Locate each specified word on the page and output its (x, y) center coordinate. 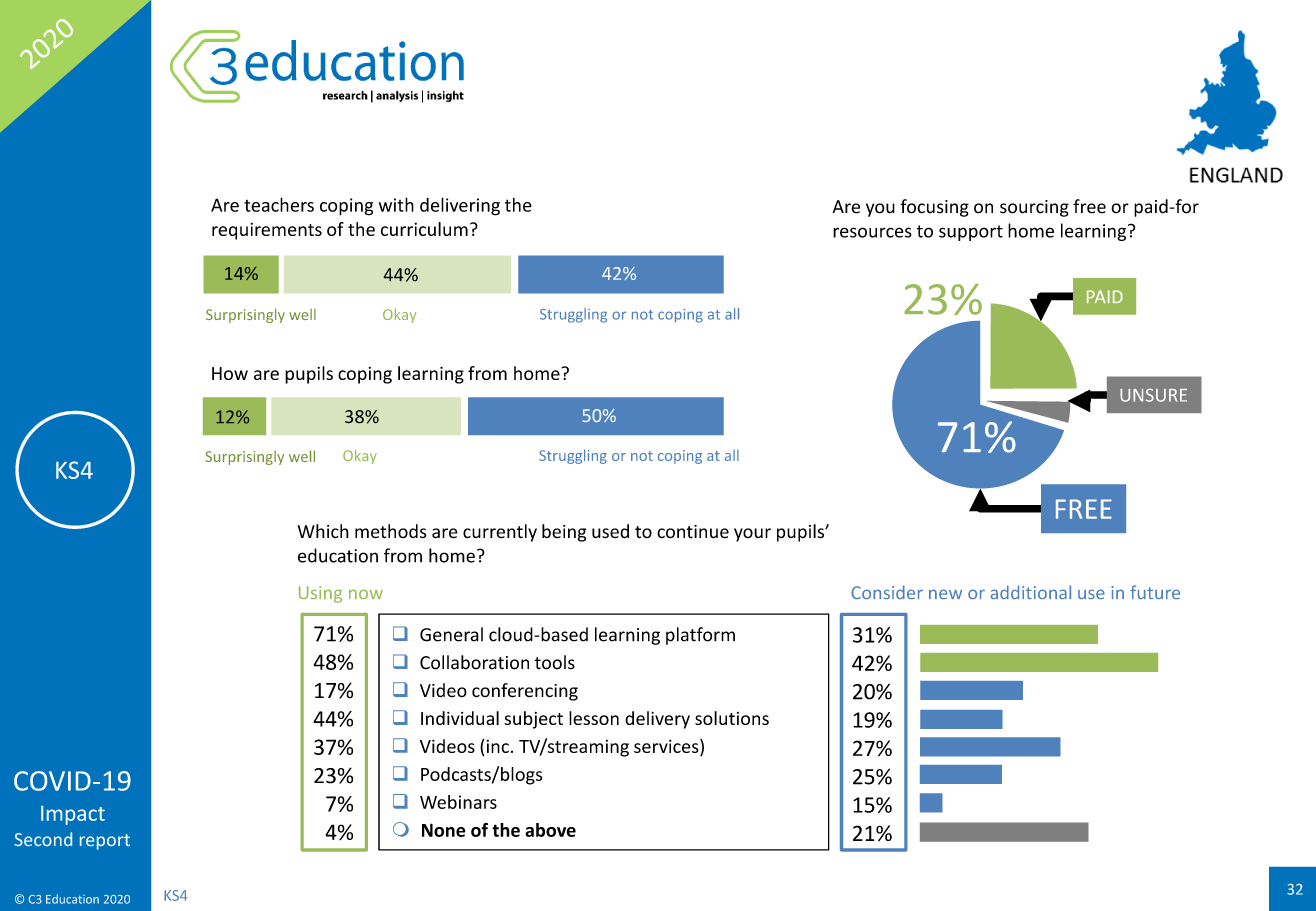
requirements (267, 231)
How (230, 373)
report (105, 842)
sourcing (1034, 208)
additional (1030, 592)
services (667, 746)
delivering (460, 206)
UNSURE (1153, 395)
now (366, 594)
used (610, 531)
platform (700, 636)
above (550, 830)
